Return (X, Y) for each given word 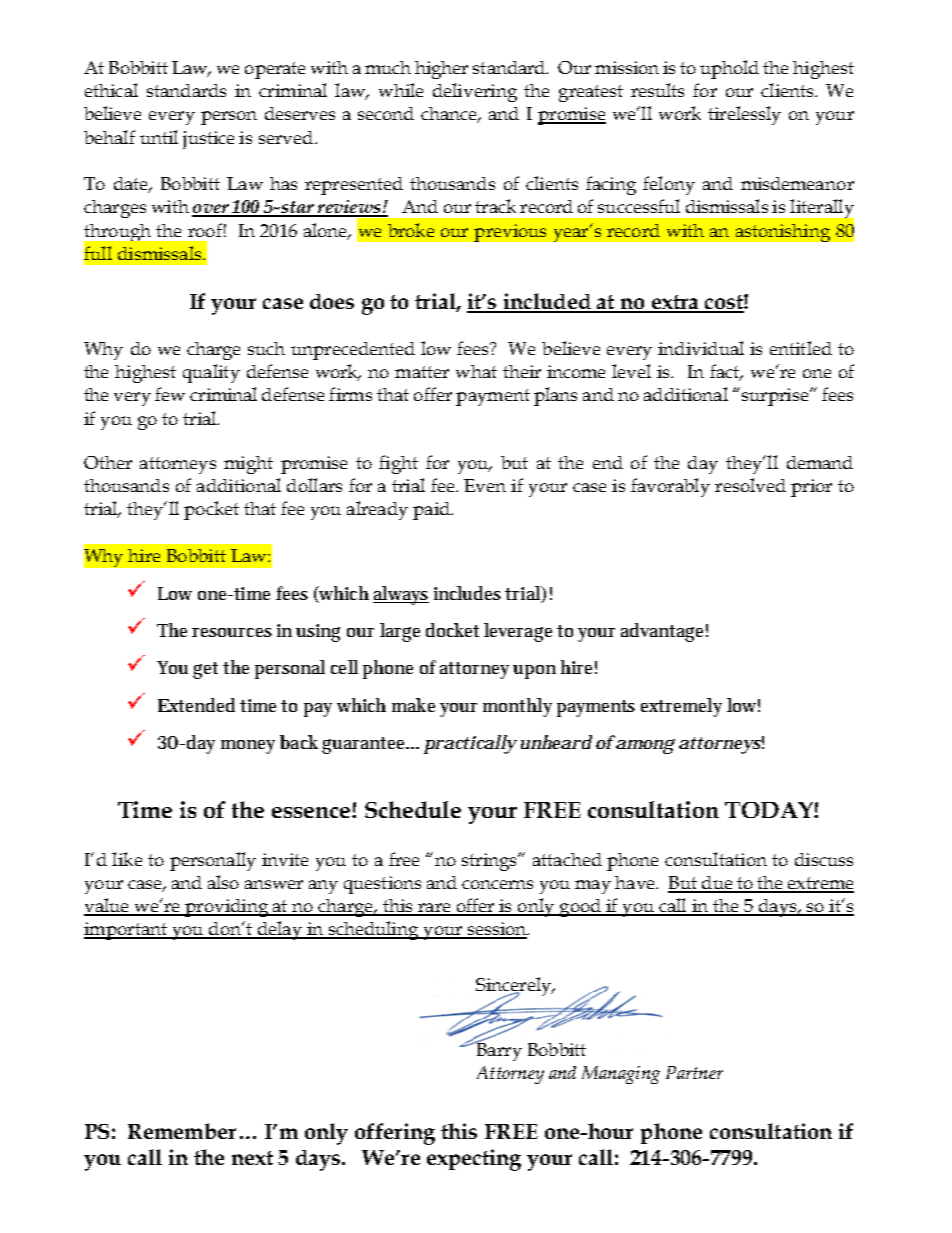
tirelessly (744, 115)
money (248, 747)
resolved (750, 485)
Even (485, 485)
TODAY (770, 810)
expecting (474, 1160)
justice (208, 140)
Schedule (413, 809)
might (248, 465)
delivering (475, 92)
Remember (182, 1131)
